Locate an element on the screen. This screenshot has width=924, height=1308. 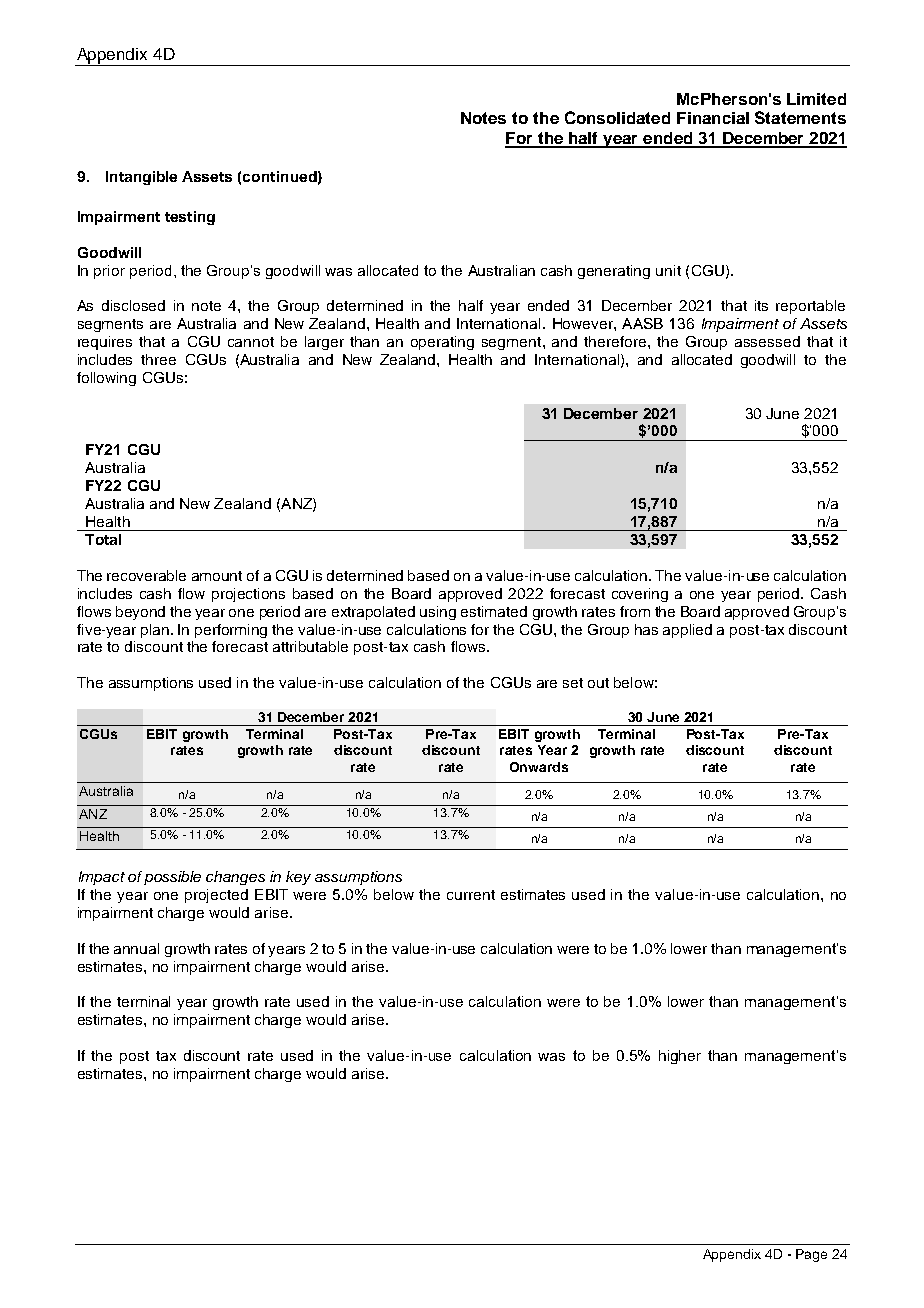
annual is located at coordinates (136, 948).
